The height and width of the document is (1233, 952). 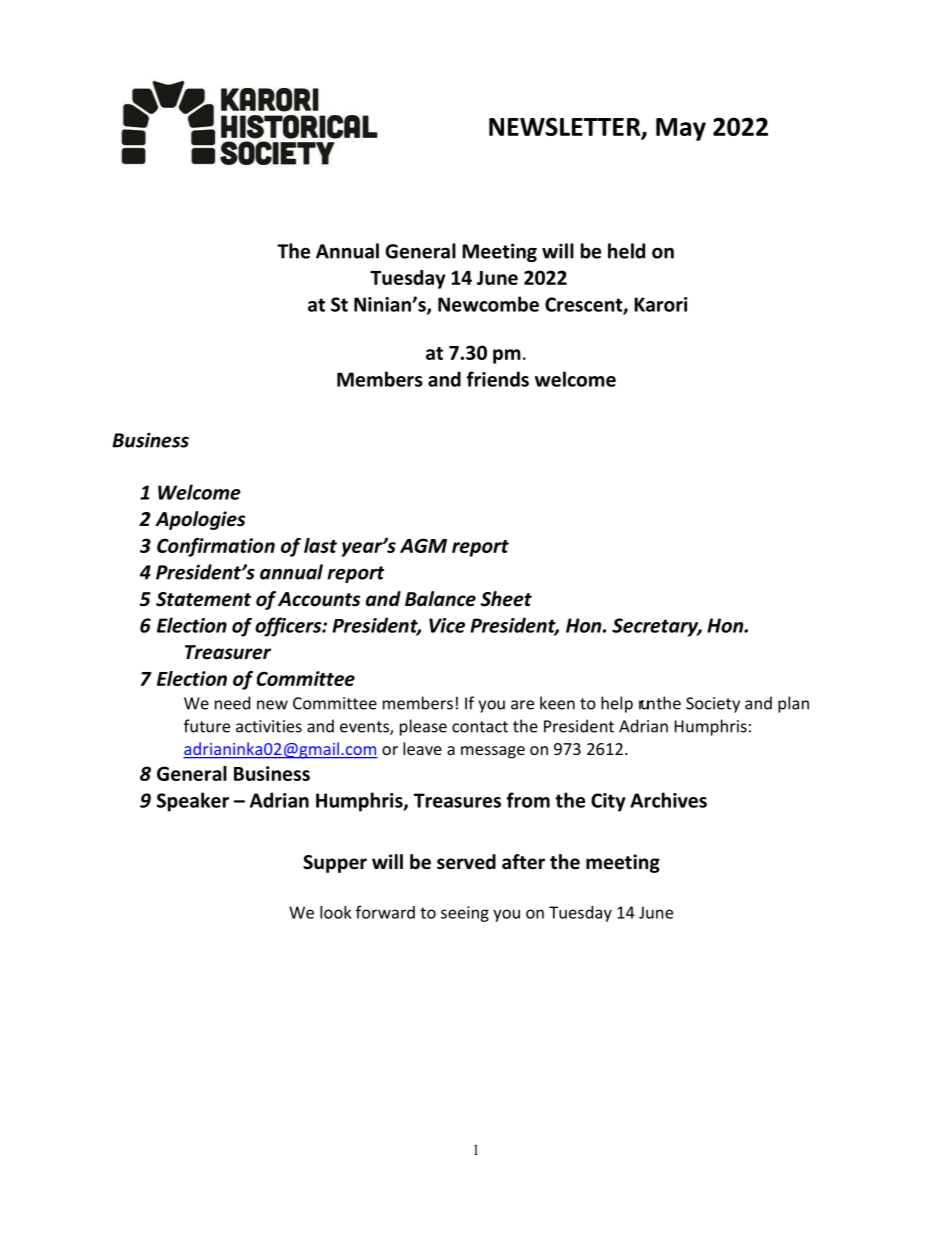 I want to click on AGM, so click(x=423, y=545).
